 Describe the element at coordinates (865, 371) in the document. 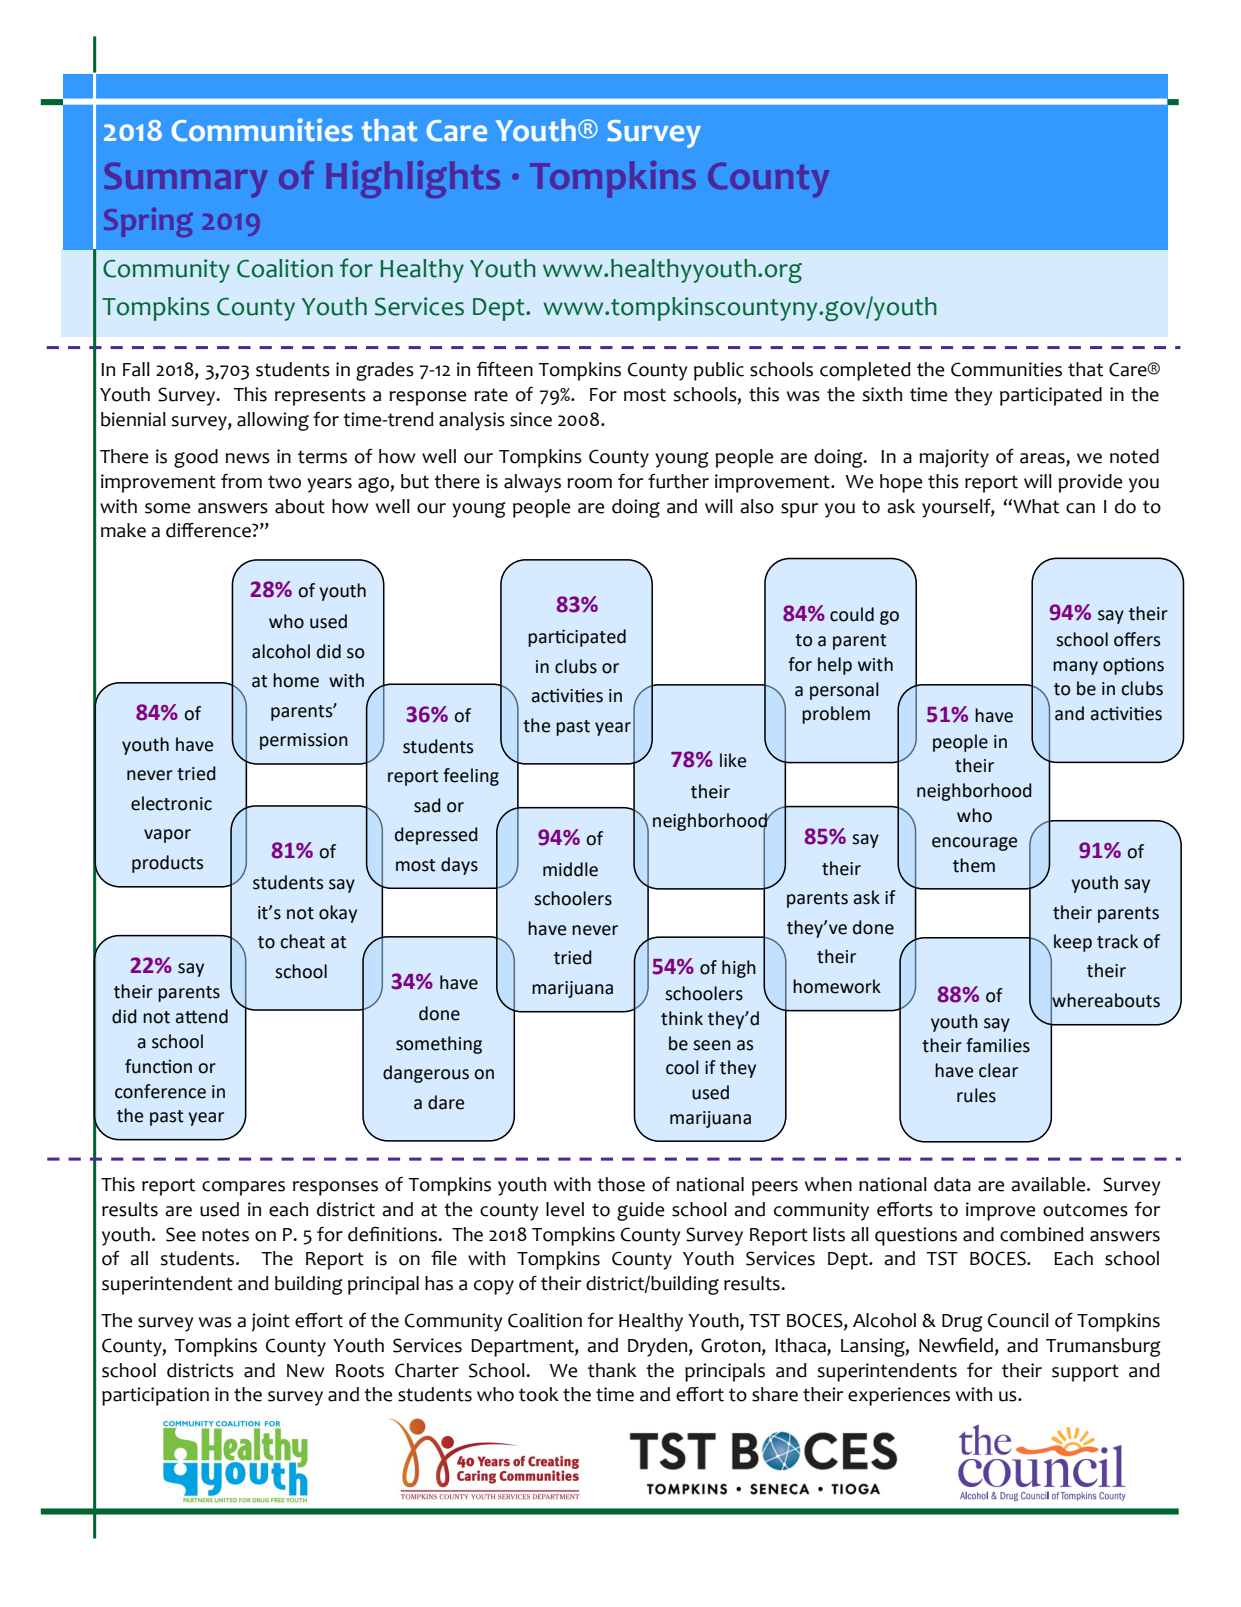

I see `completed` at that location.
